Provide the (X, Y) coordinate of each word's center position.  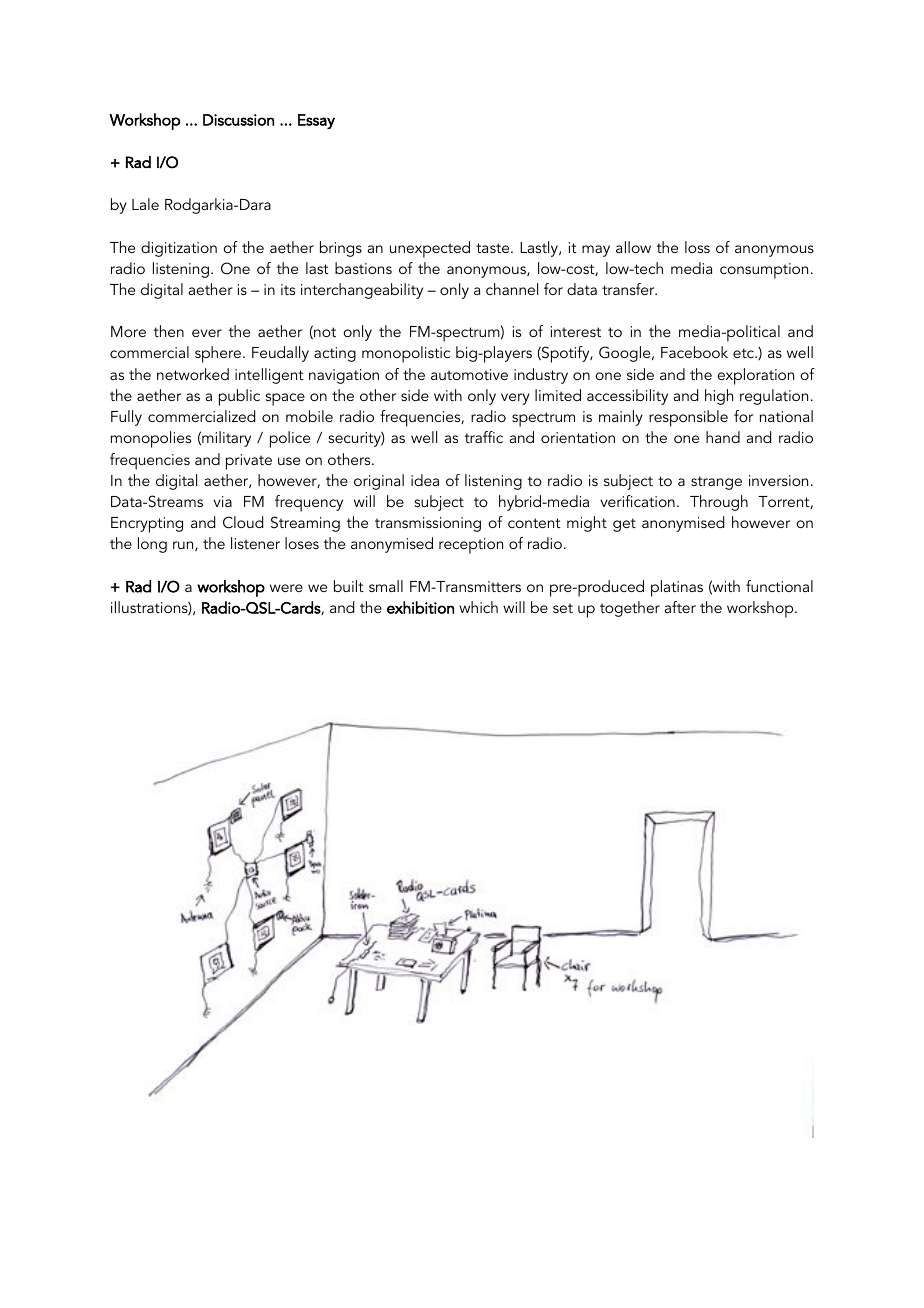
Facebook (694, 352)
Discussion (238, 120)
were (286, 588)
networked (193, 374)
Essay (316, 121)
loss (697, 247)
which (478, 607)
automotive (469, 374)
